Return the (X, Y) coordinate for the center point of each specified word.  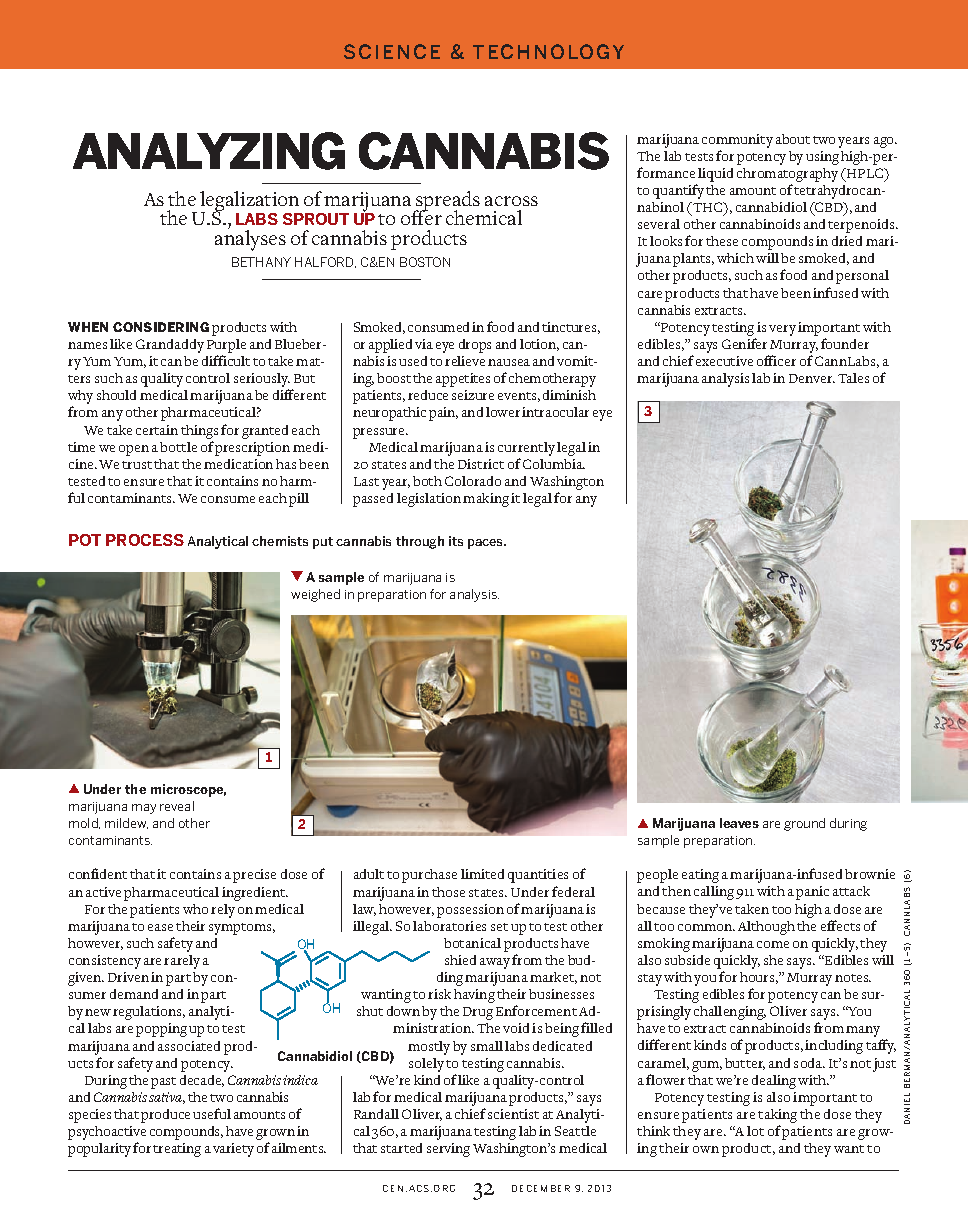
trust (137, 465)
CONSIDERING (161, 327)
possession (470, 911)
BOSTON (425, 262)
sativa (167, 1098)
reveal (177, 806)
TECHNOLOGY (548, 51)
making (486, 500)
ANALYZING (209, 151)
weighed (315, 595)
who (195, 909)
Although (766, 928)
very (782, 330)
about (793, 139)
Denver (812, 378)
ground (804, 824)
